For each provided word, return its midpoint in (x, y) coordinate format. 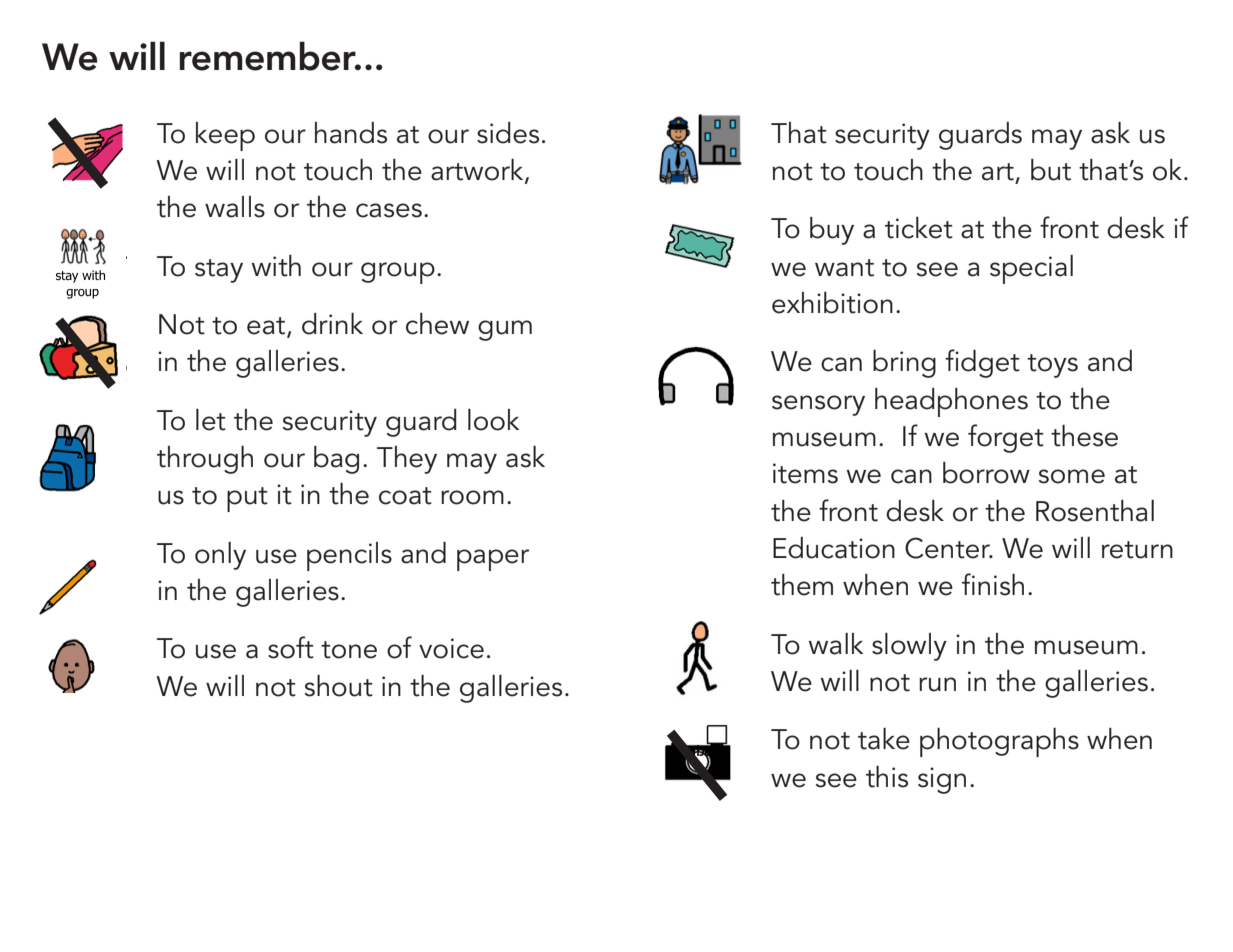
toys (1052, 366)
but (1051, 170)
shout (339, 686)
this (887, 777)
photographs (999, 742)
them (802, 585)
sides (508, 133)
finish (993, 584)
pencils (349, 556)
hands (351, 133)
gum (505, 330)
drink (332, 324)
